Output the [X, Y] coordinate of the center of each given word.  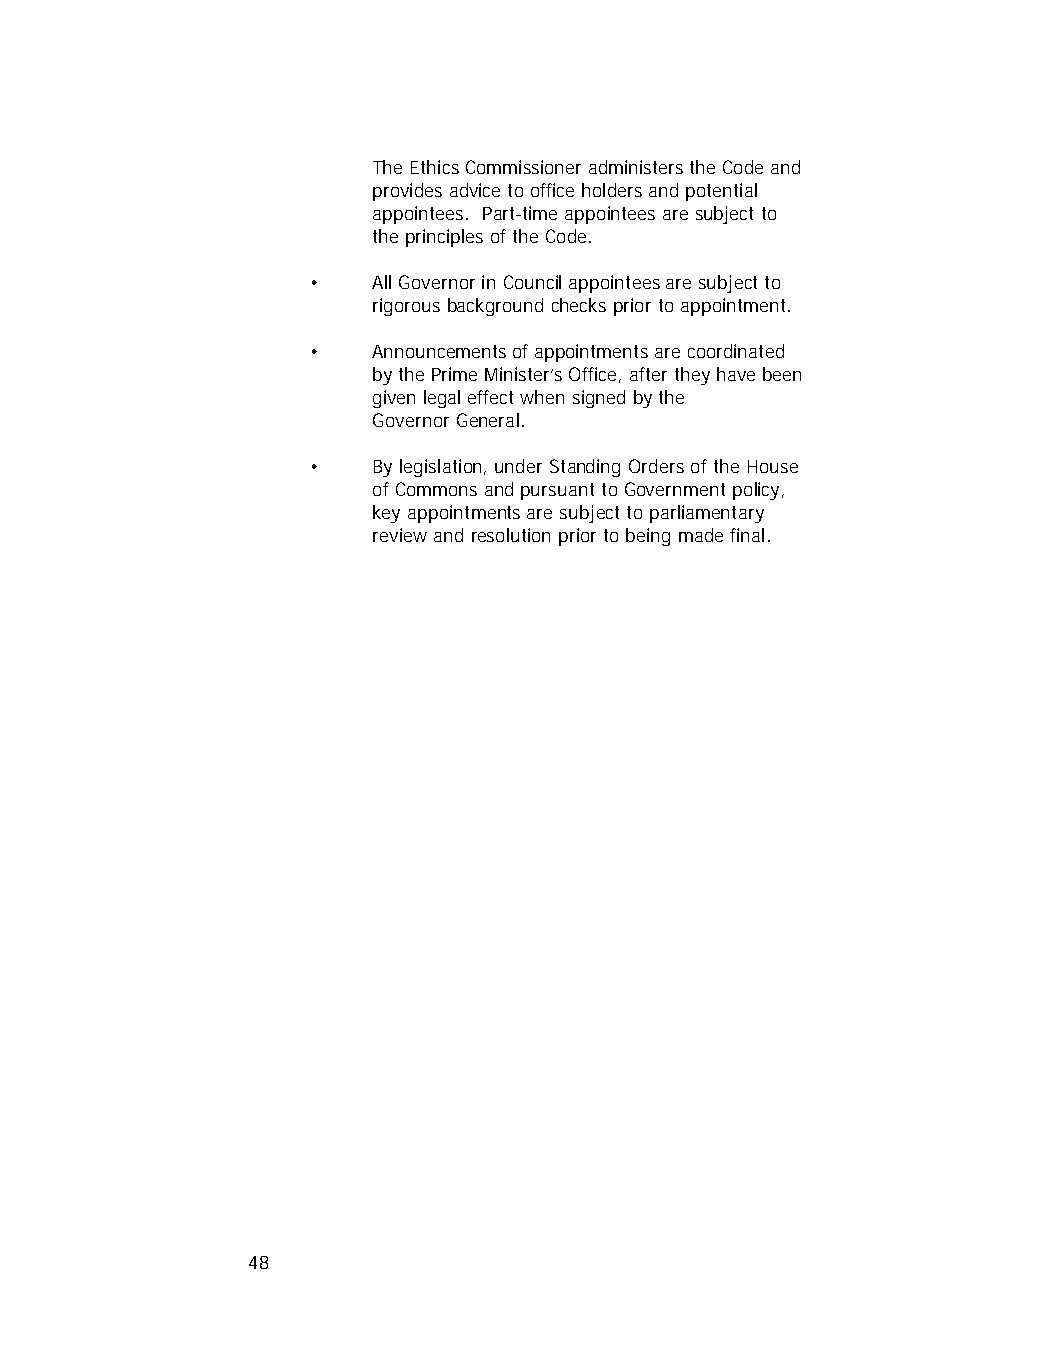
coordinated [736, 351]
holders [612, 190]
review [400, 535]
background [495, 307]
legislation [440, 468]
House [773, 466]
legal [442, 399]
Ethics [435, 167]
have [736, 374]
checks [579, 305]
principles [444, 238]
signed [599, 399]
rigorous [406, 307]
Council [532, 282]
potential [721, 192]
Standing [585, 468]
